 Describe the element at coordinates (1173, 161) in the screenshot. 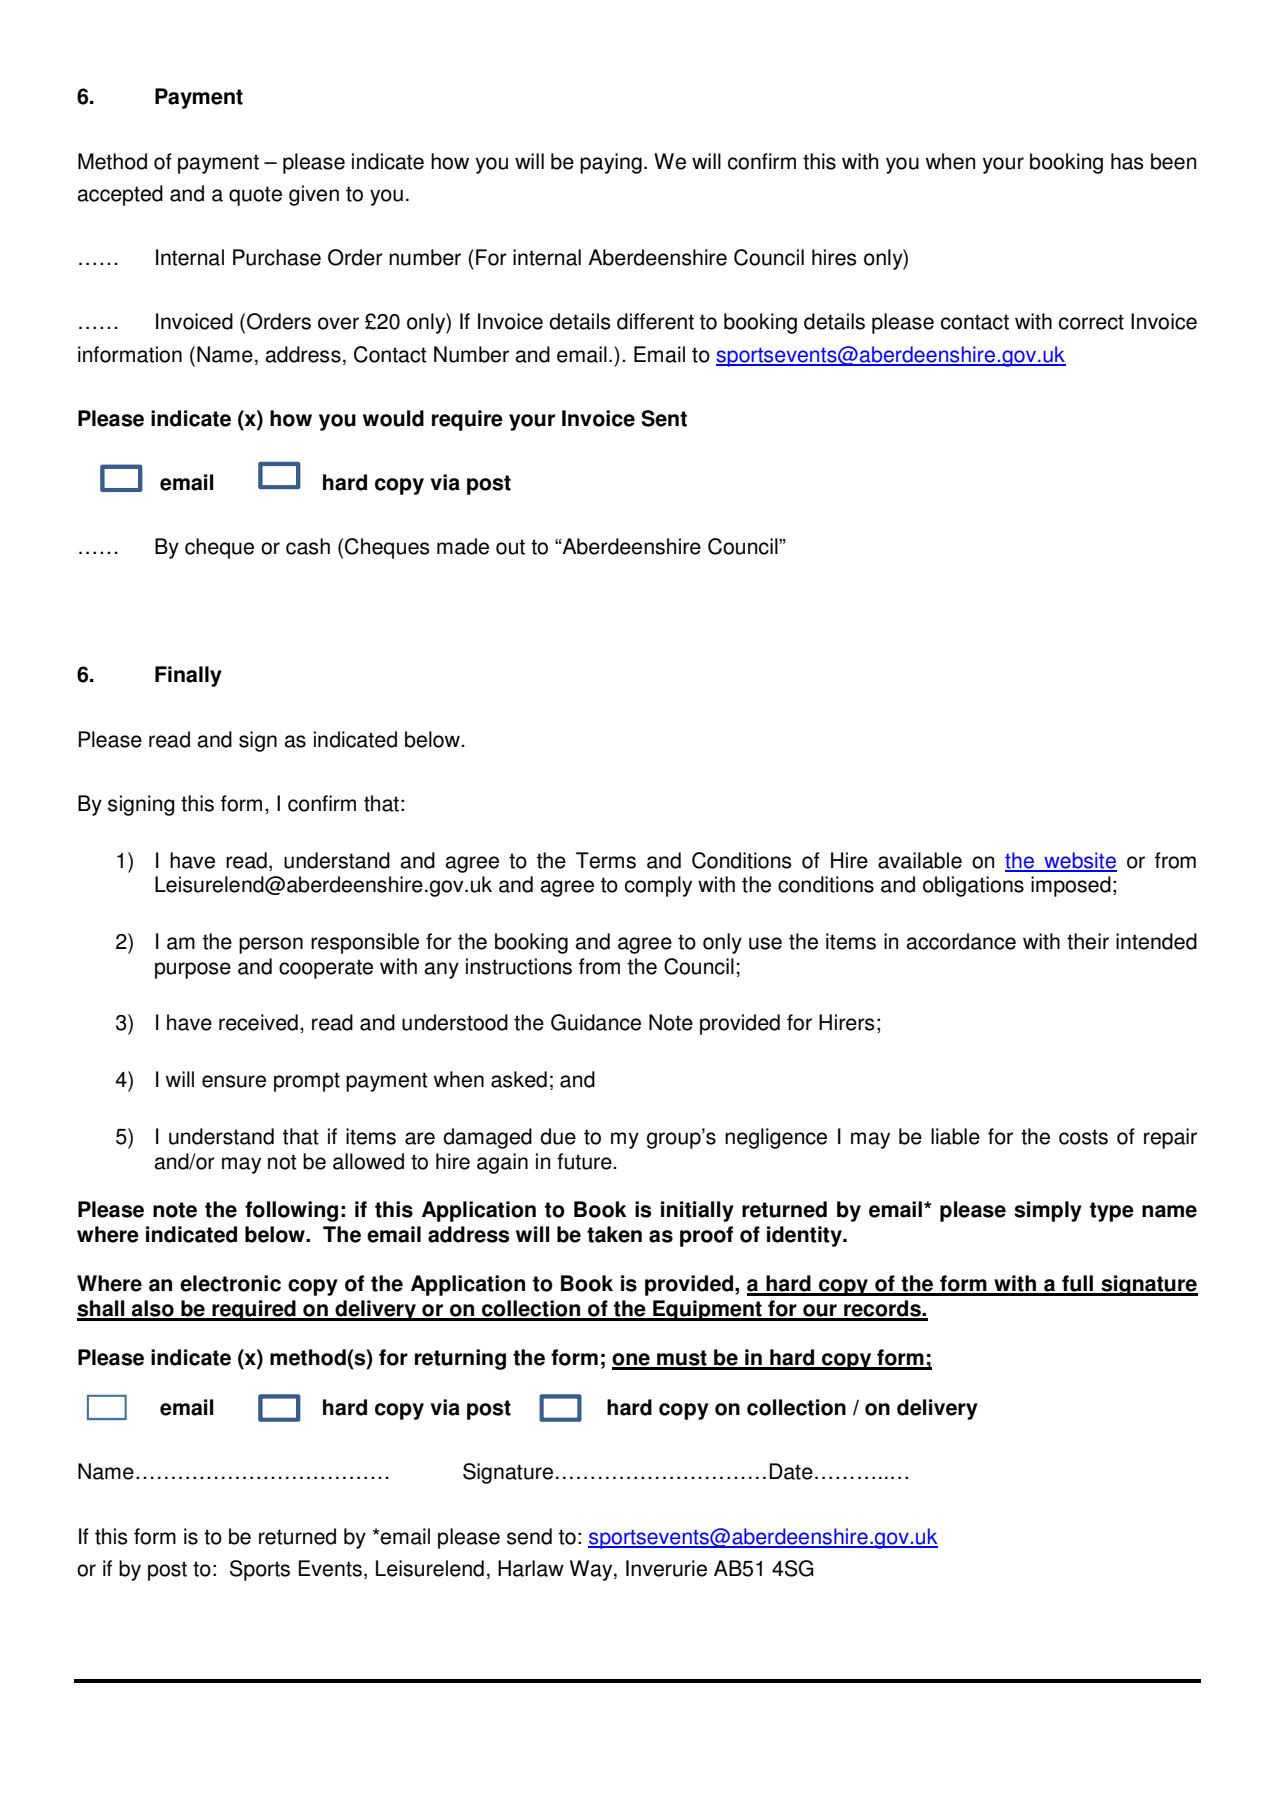

I see `been` at that location.
